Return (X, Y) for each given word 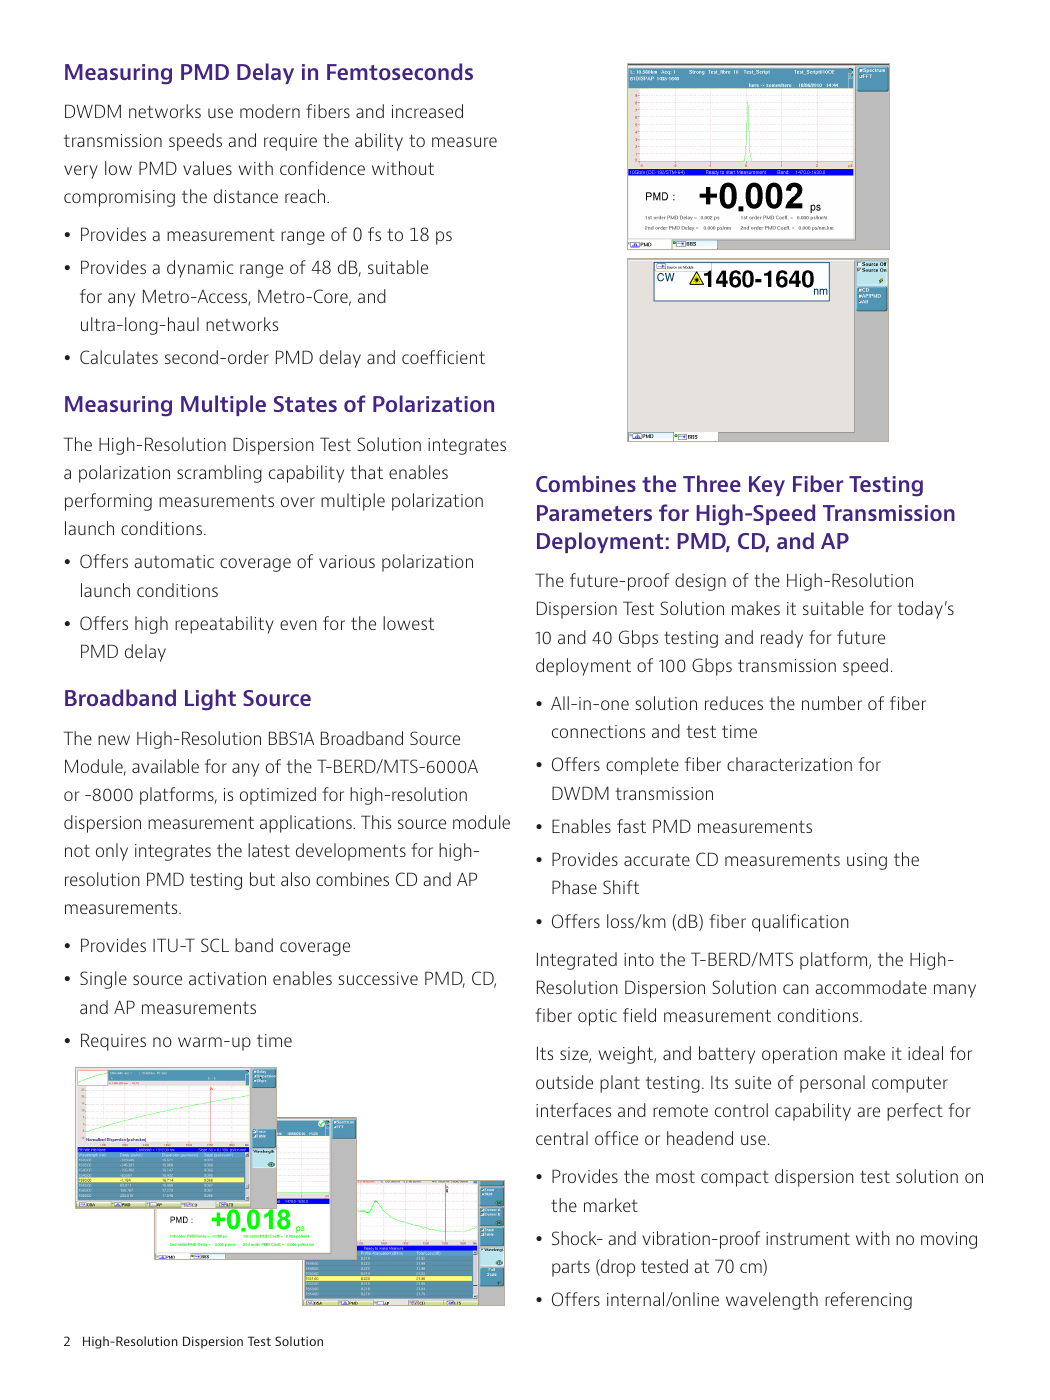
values (207, 168)
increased (427, 111)
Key (767, 486)
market (611, 1205)
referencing (868, 1301)
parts (571, 1269)
